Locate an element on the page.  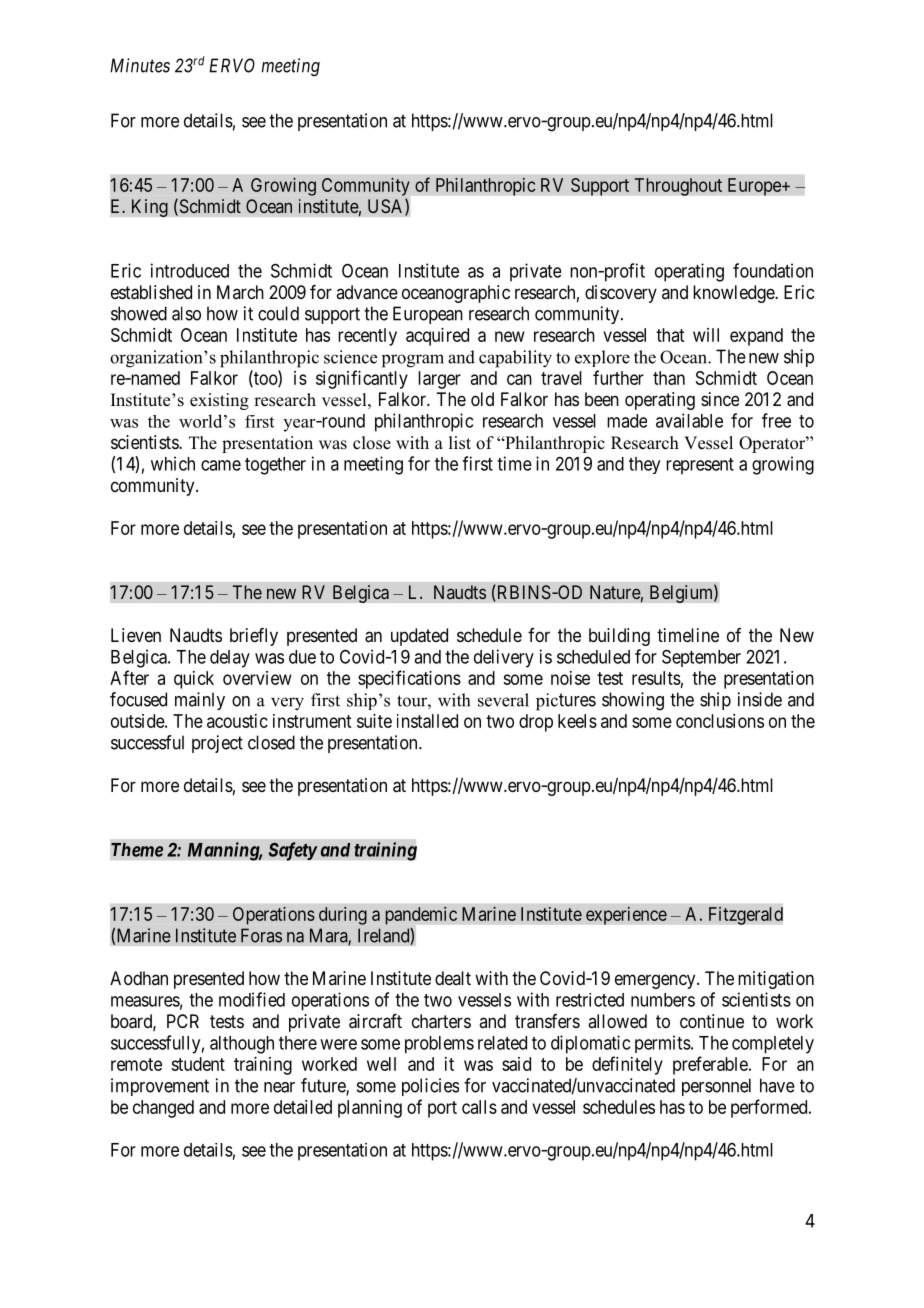
preferable is located at coordinates (710, 1065).
